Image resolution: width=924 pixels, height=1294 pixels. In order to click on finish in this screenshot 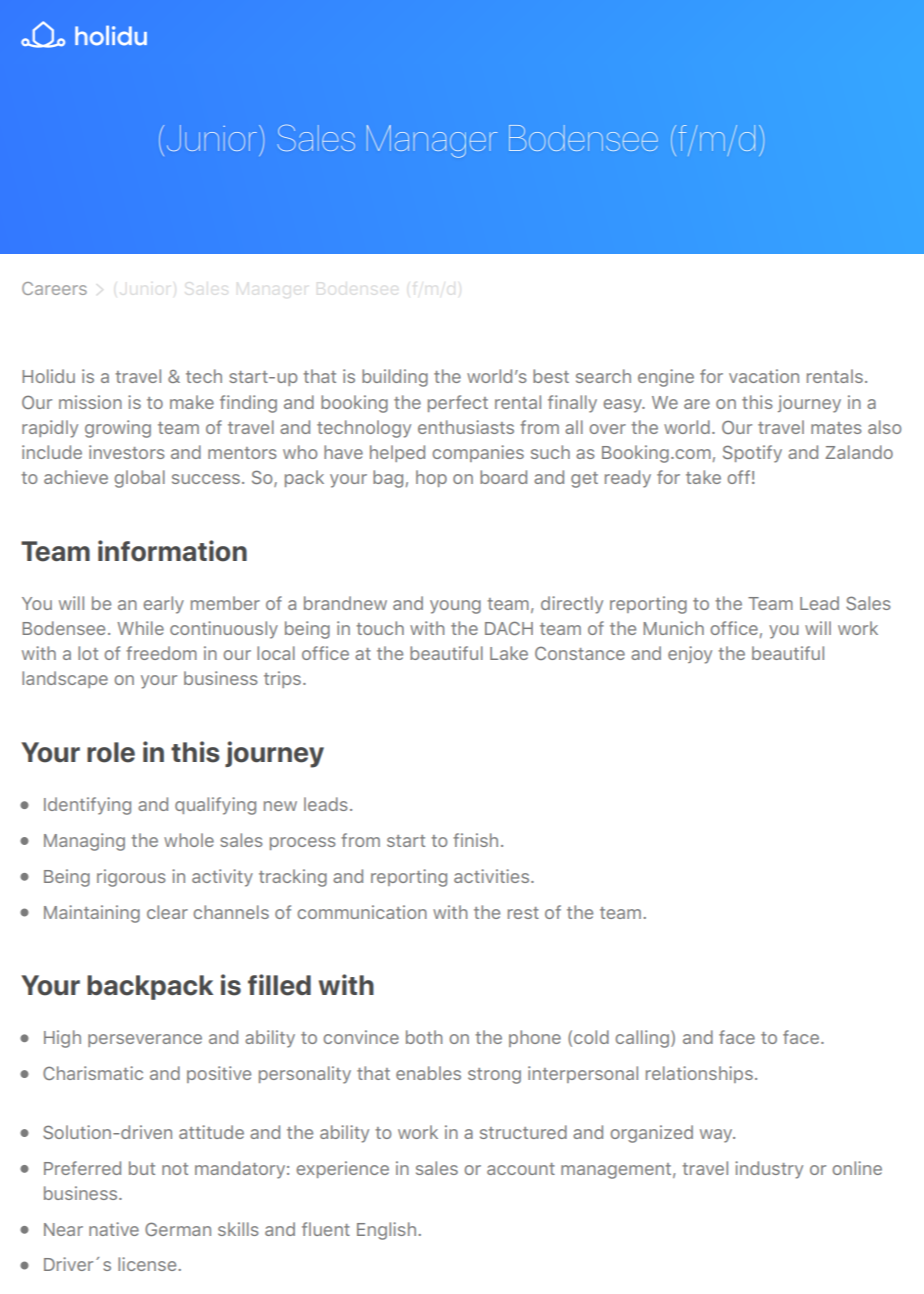, I will do `click(475, 840)`.
